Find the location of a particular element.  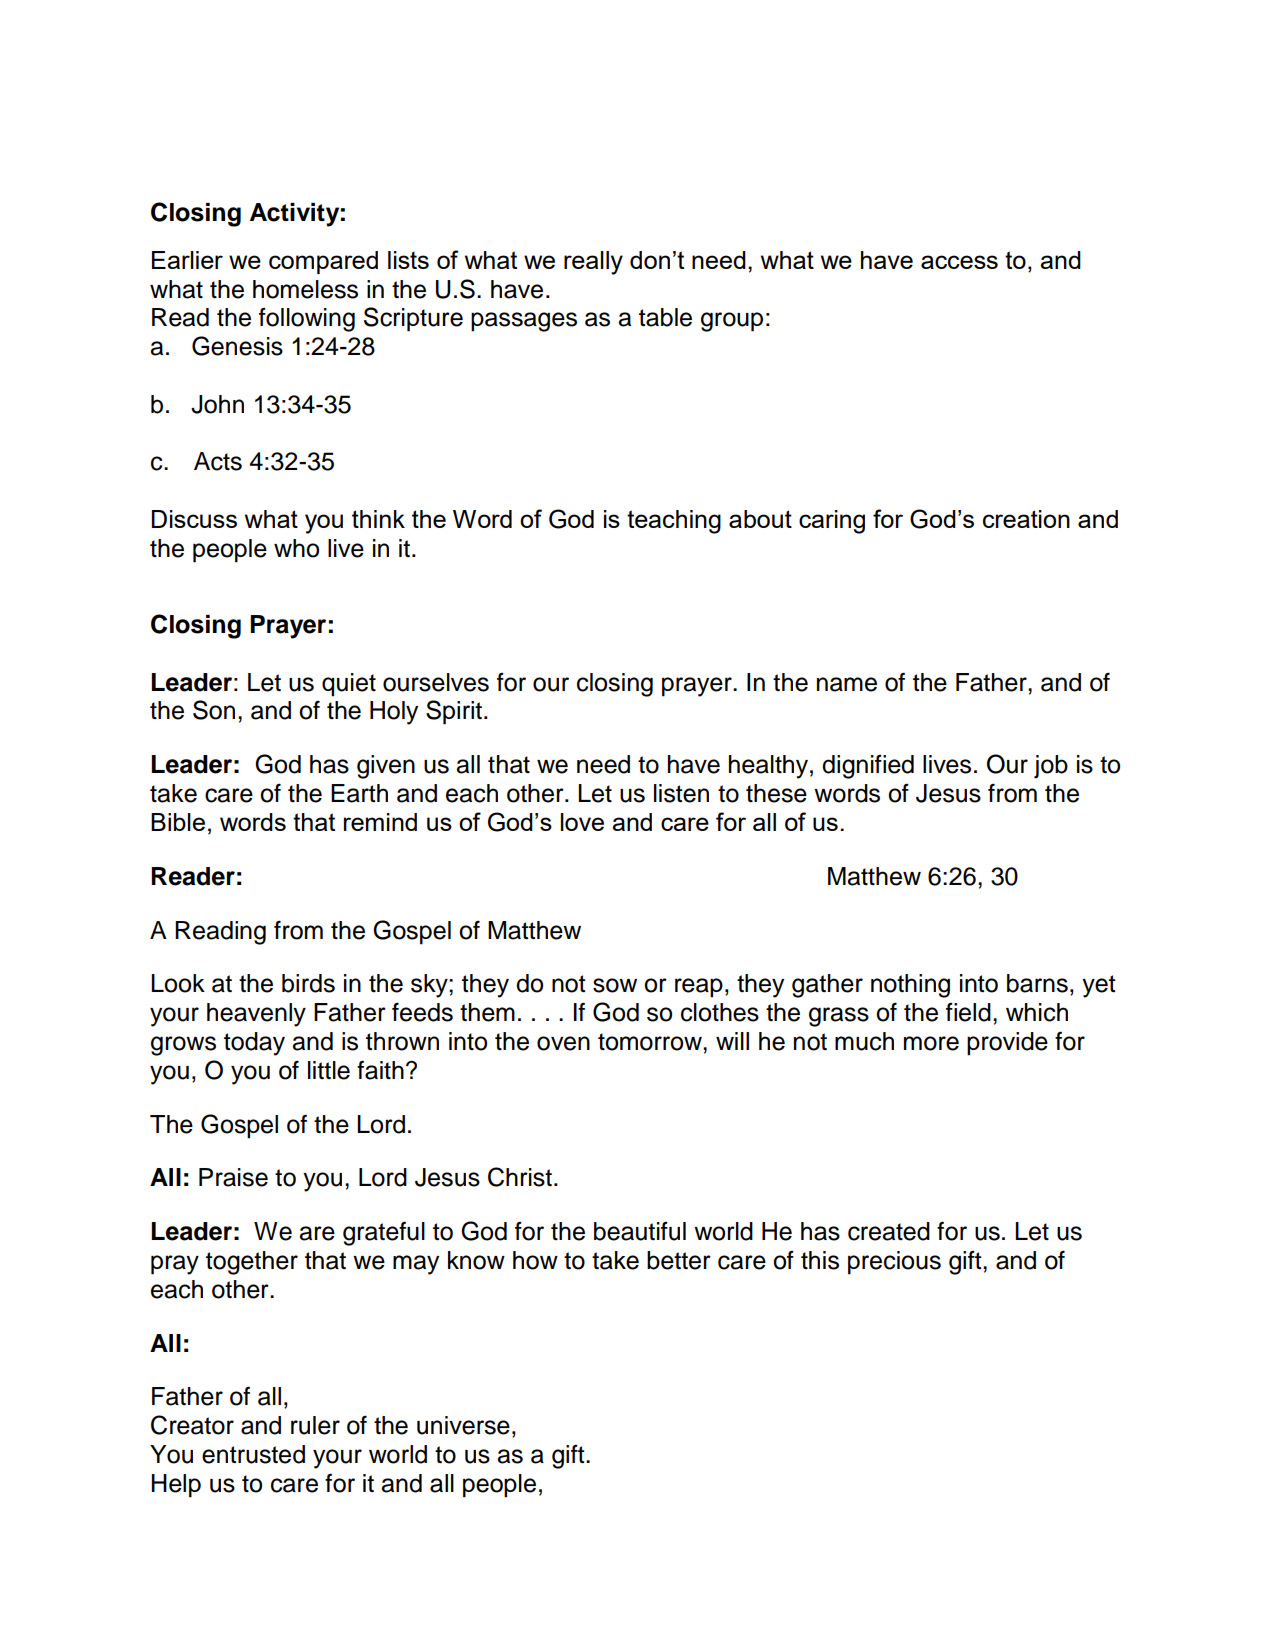

homeless is located at coordinates (305, 289).
